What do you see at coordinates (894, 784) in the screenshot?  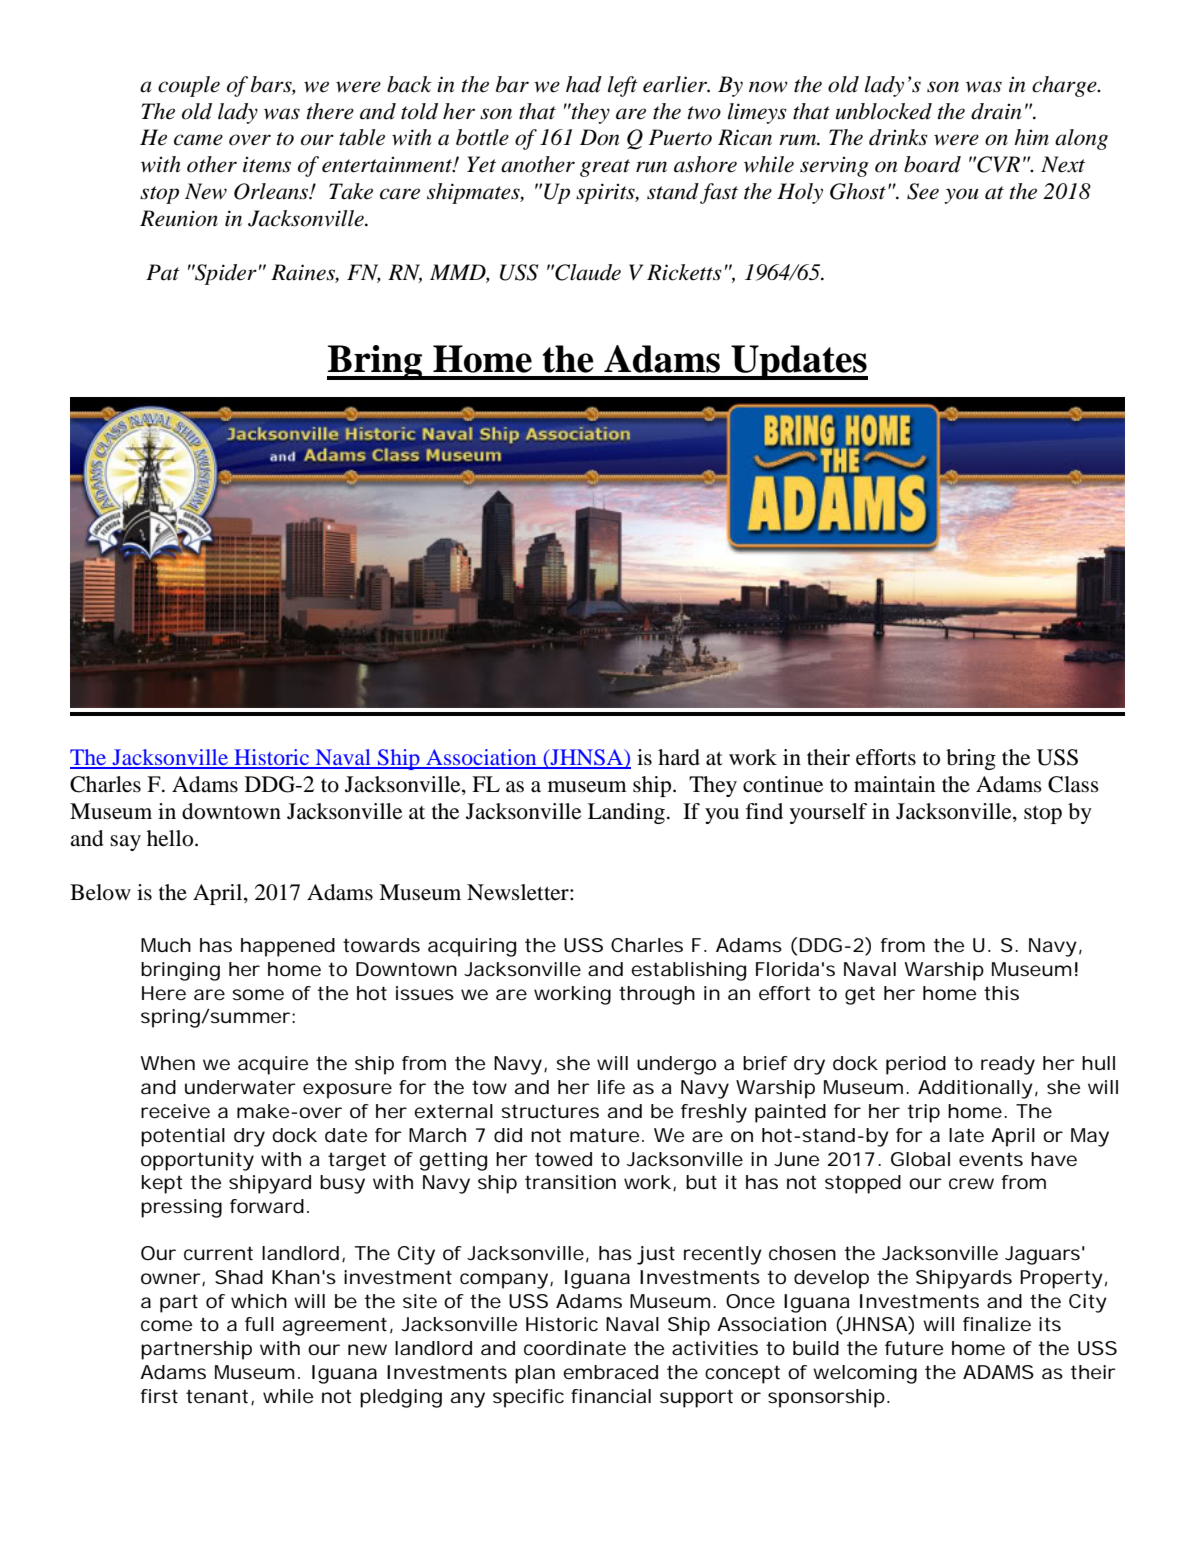 I see `maintain` at bounding box center [894, 784].
